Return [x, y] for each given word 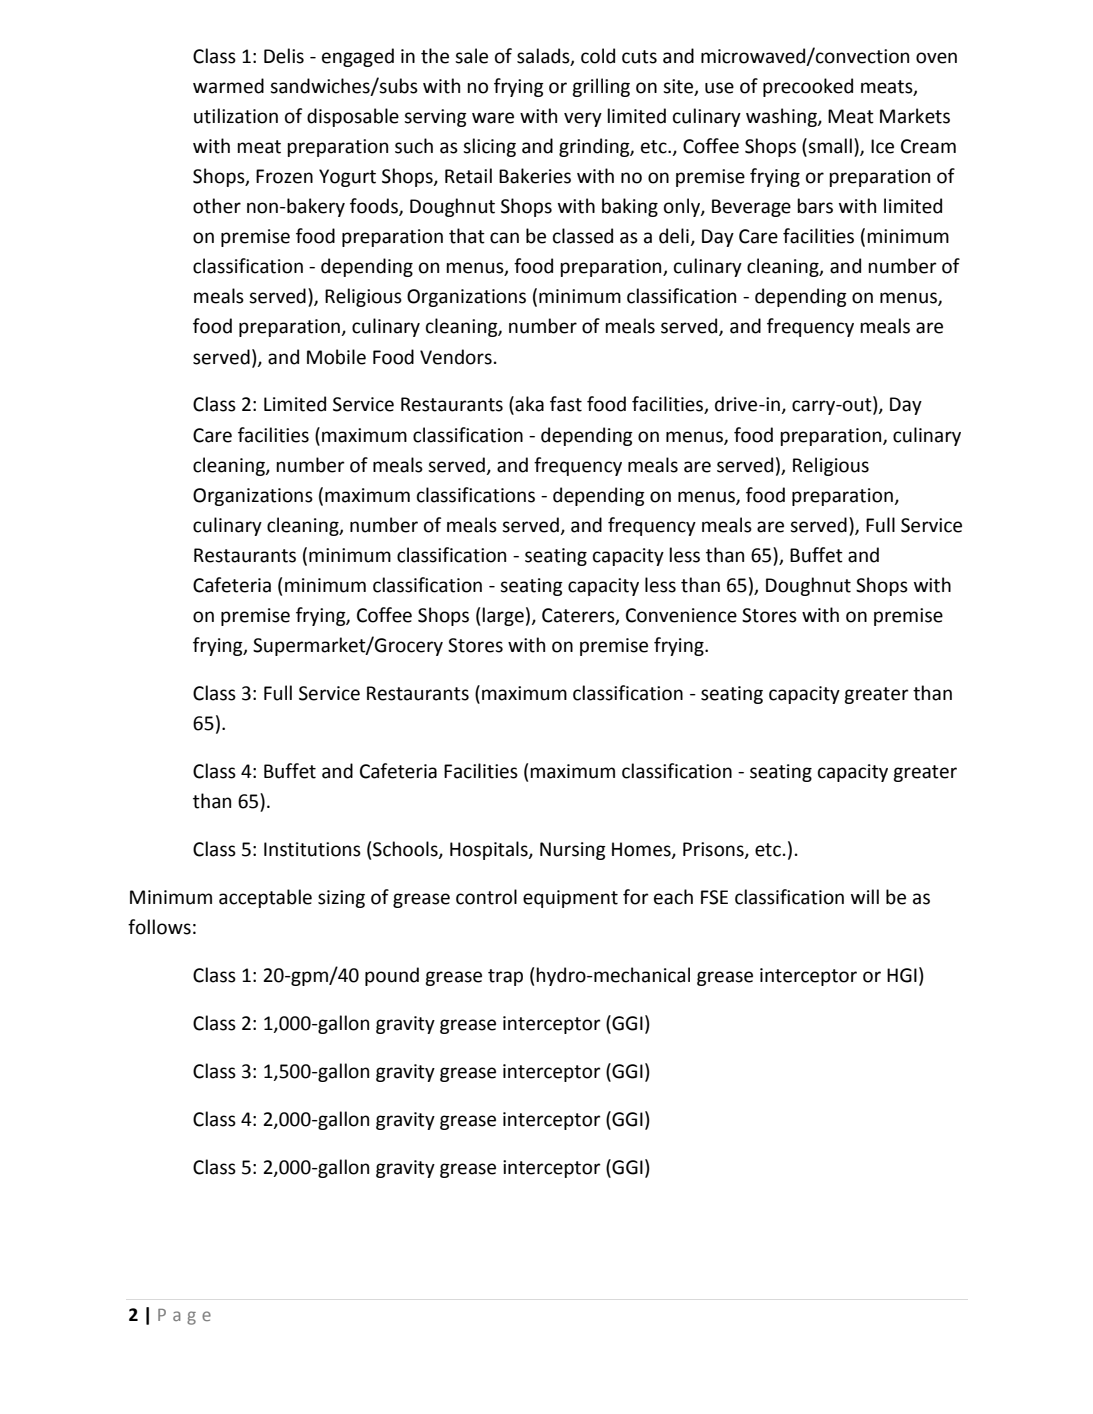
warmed [228, 86]
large [503, 616]
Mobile [336, 357]
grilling [601, 87]
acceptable [265, 898]
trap [505, 977]
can [504, 238]
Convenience [681, 615]
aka [528, 405]
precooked [808, 87]
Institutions [312, 849]
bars [815, 206]
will [865, 896]
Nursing [573, 851]
